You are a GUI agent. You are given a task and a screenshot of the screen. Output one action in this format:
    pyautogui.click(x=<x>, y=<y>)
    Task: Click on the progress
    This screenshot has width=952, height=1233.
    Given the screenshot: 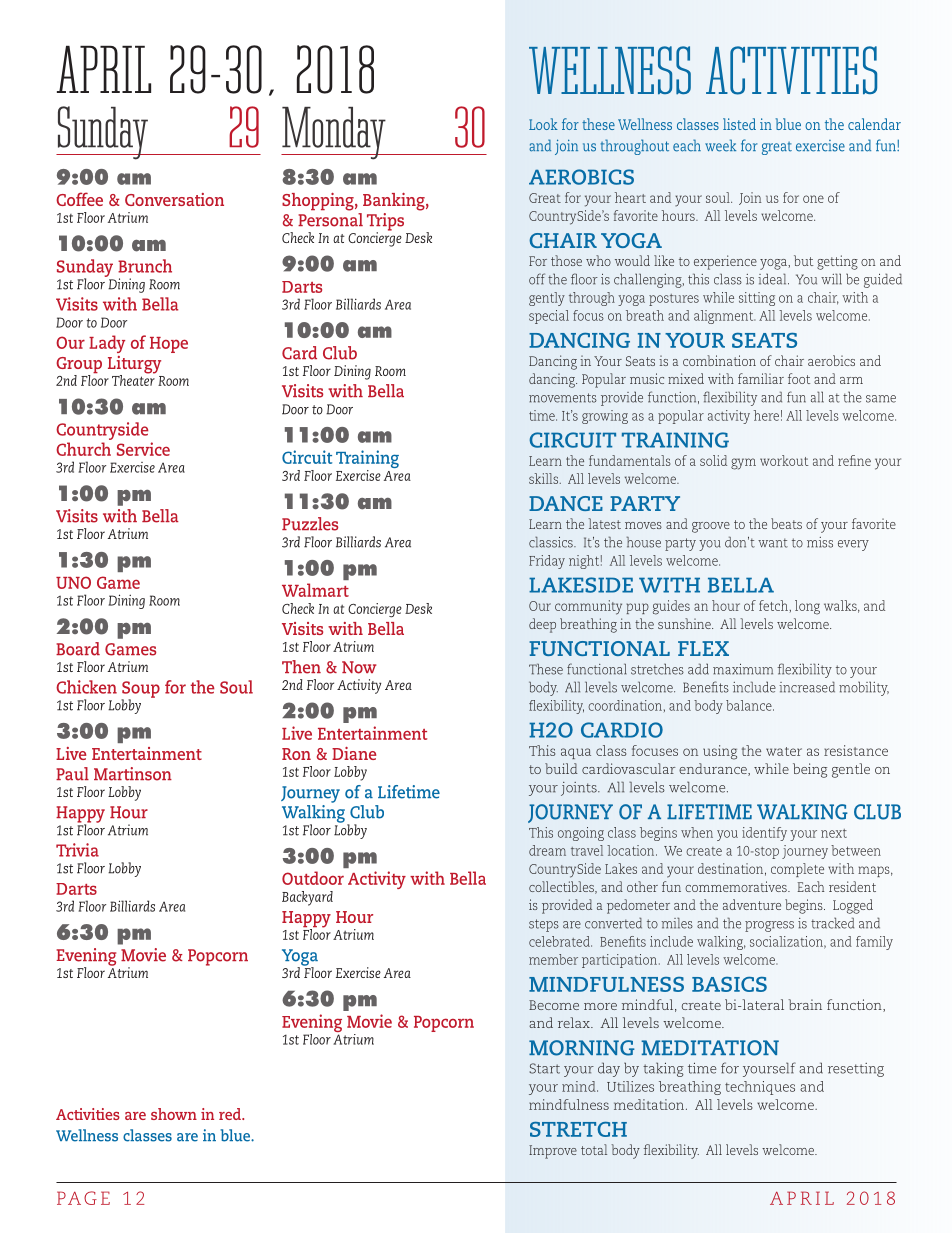 What is the action you would take?
    pyautogui.click(x=769, y=926)
